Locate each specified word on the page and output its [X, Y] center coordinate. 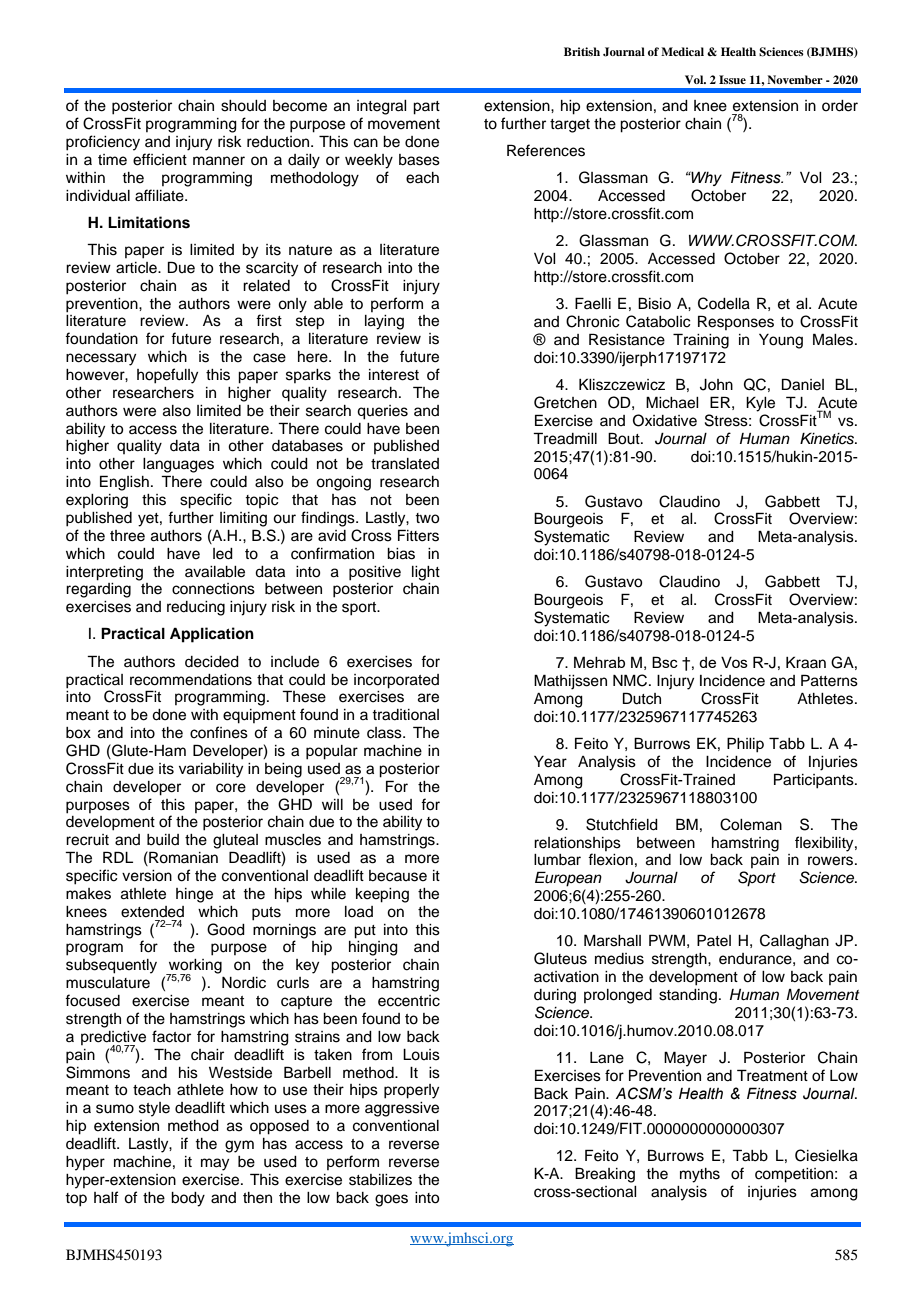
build [163, 840]
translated [405, 464]
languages [178, 465]
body [188, 1199]
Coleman [751, 824]
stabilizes [380, 1180]
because [398, 876]
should [243, 106]
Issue [732, 79]
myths [700, 1175]
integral [382, 107]
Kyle [760, 404]
